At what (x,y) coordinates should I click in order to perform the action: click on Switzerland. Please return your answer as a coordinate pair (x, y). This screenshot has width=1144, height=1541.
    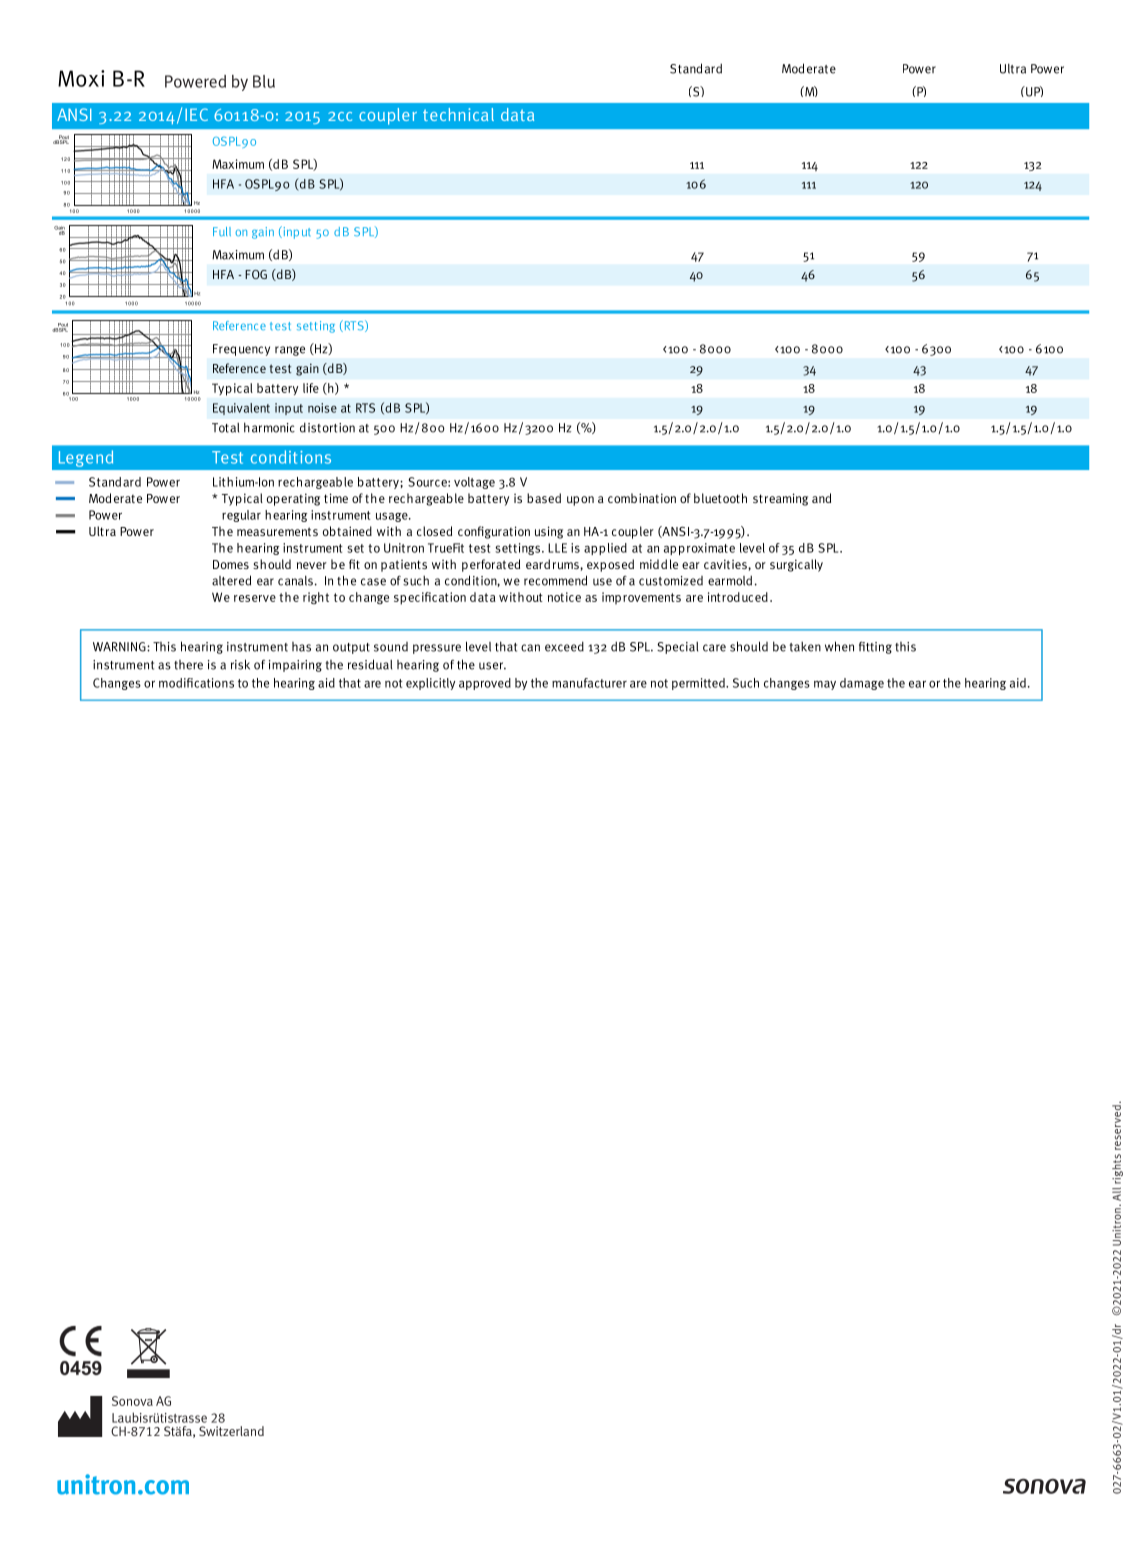
    Looking at the image, I should click on (231, 1431).
